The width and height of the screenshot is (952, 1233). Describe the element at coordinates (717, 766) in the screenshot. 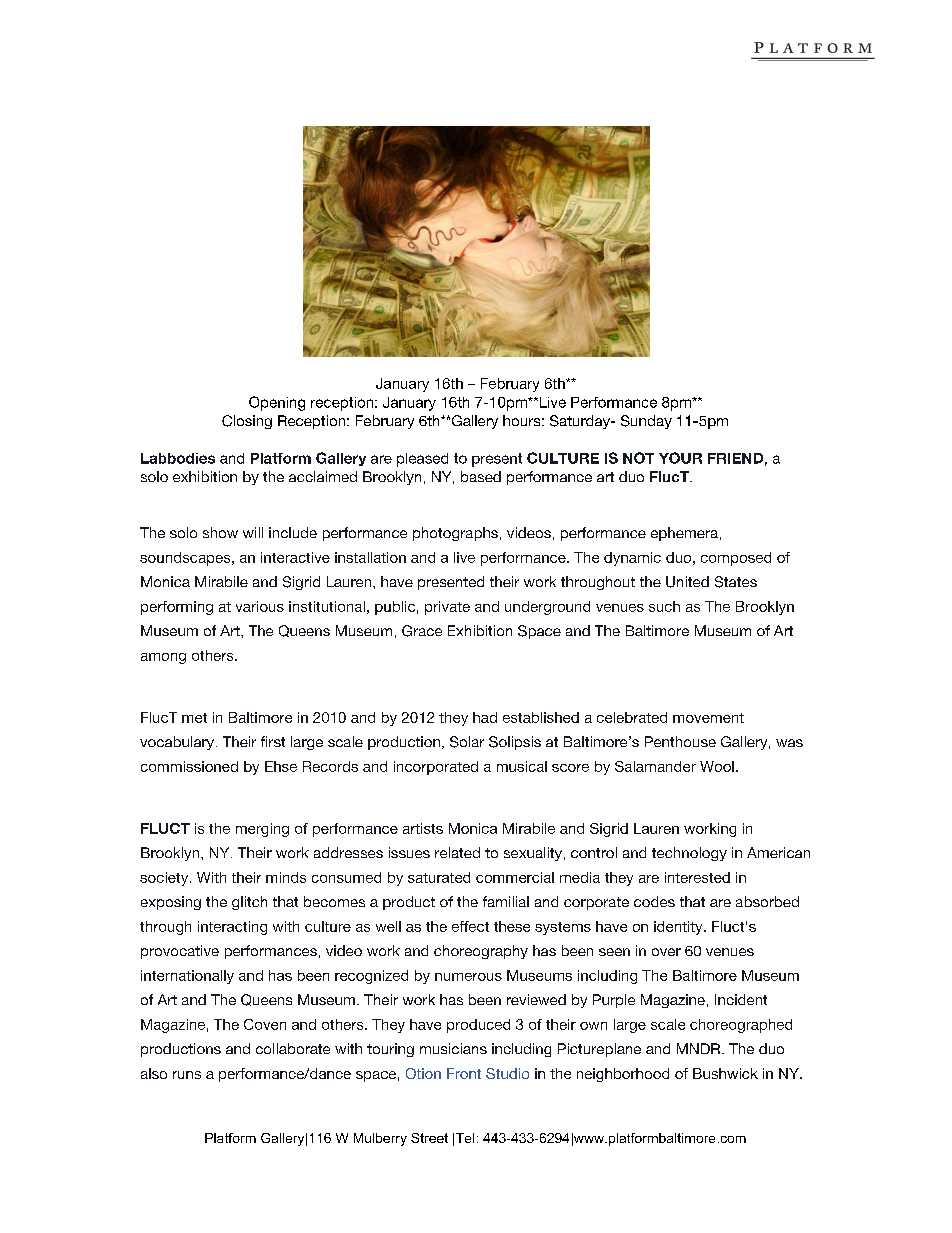

I see `Wool` at that location.
